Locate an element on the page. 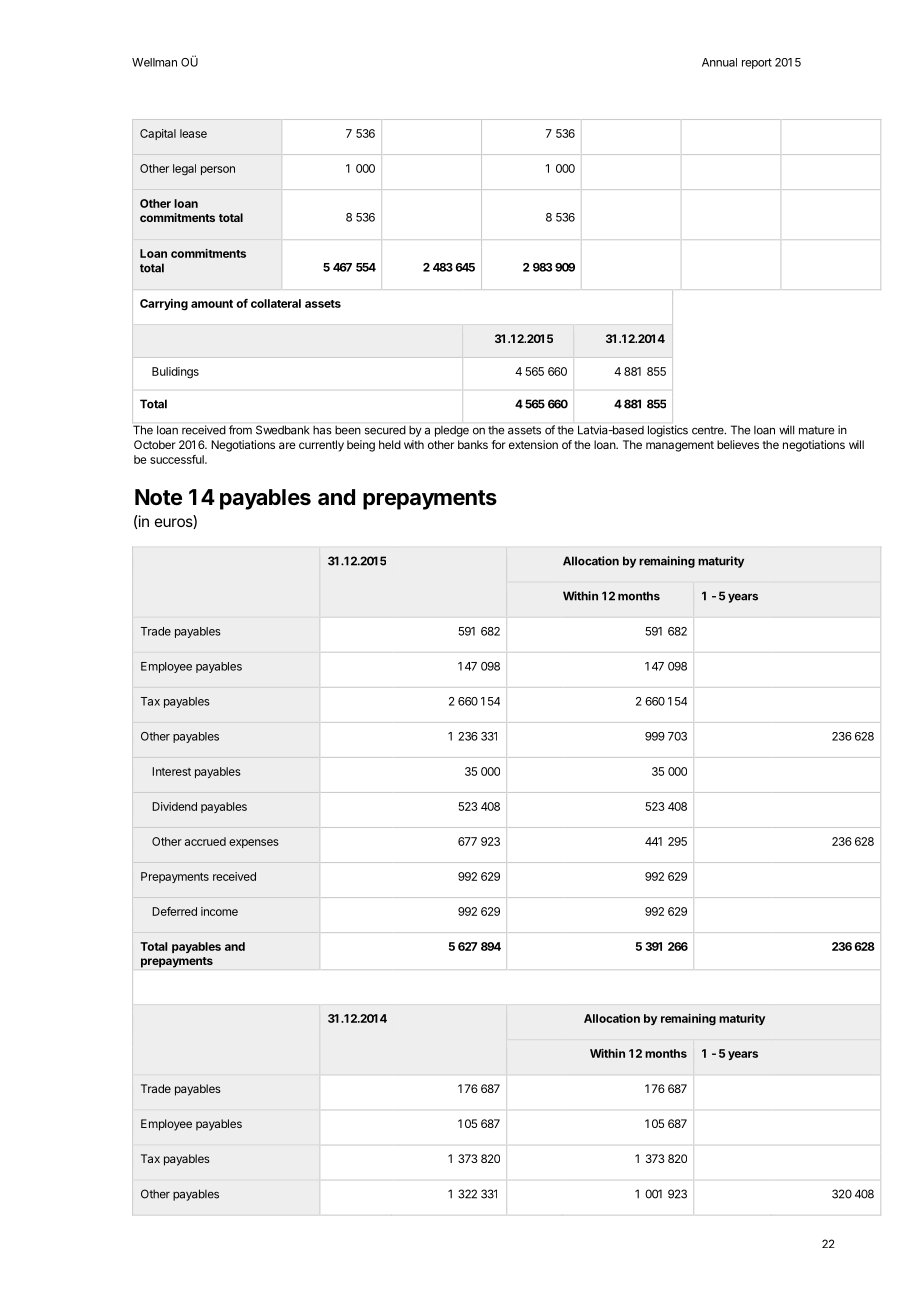  accrued is located at coordinates (205, 841).
